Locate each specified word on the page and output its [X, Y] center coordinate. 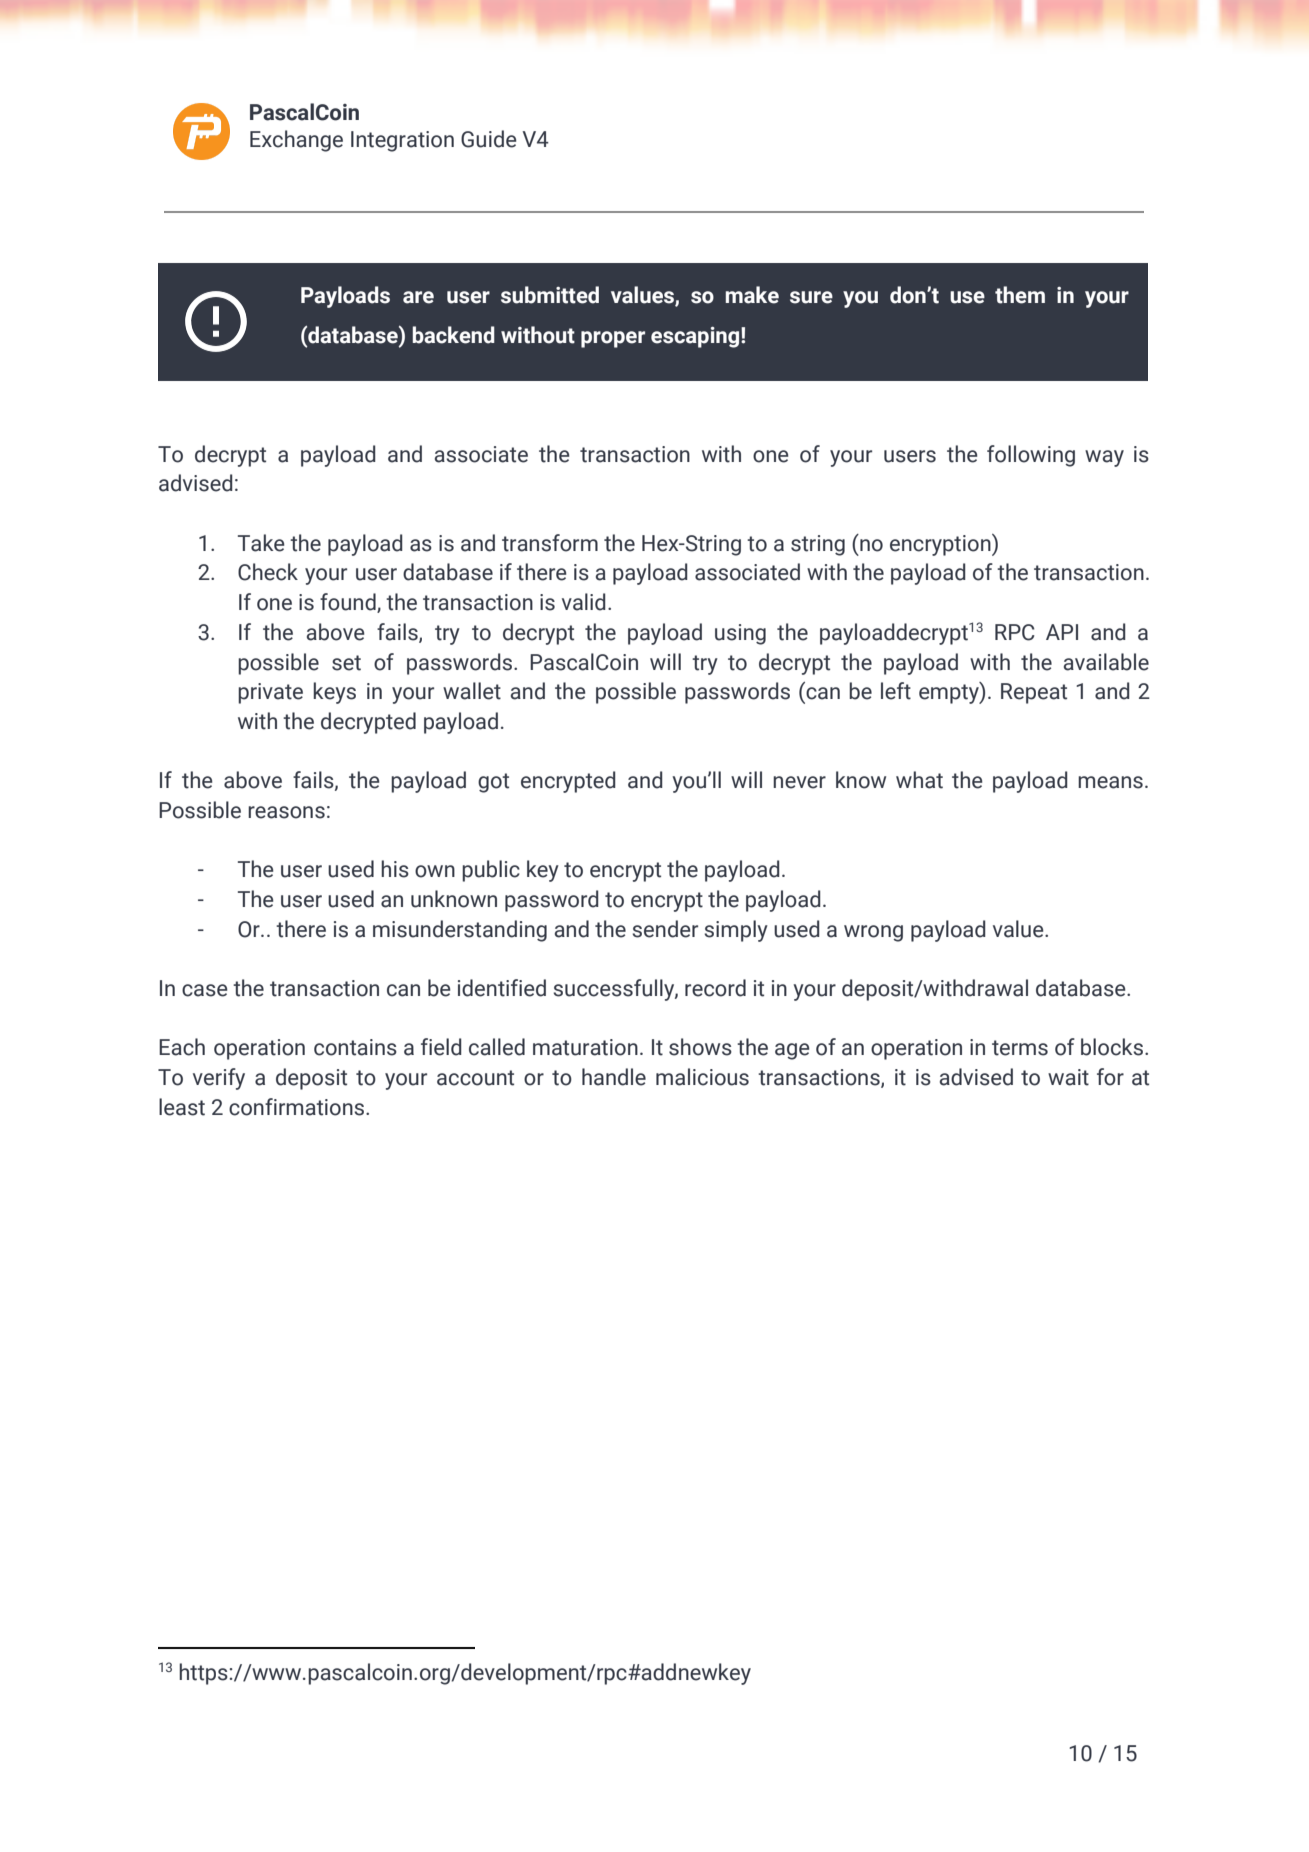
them [1020, 295]
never [799, 782]
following [1031, 456]
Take [261, 543]
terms [1020, 1048]
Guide [489, 139]
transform [550, 543]
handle [614, 1077]
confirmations [298, 1107]
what [919, 780]
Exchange [296, 141]
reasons [286, 812]
